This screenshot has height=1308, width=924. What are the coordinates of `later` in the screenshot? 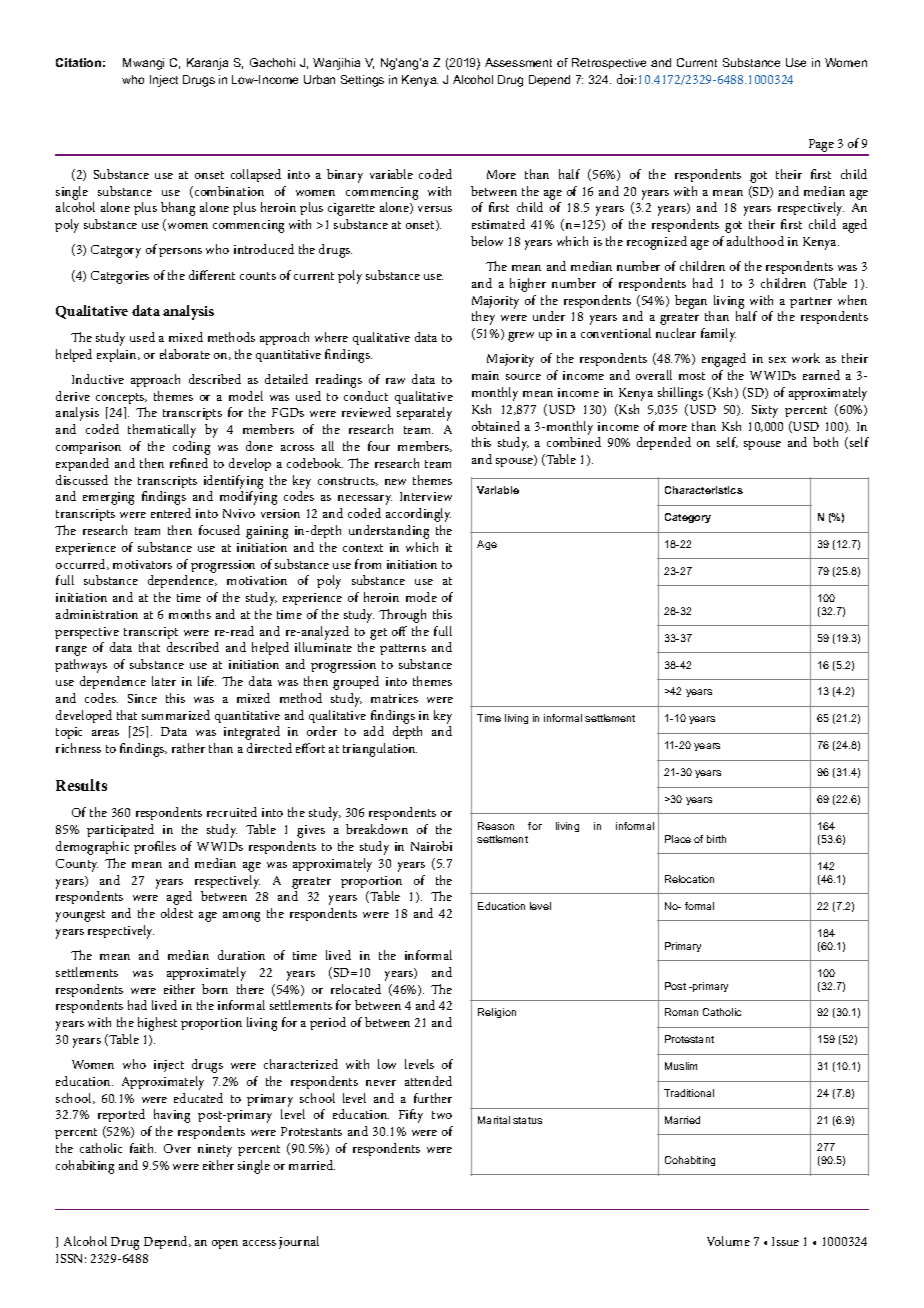 It's located at (164, 681).
